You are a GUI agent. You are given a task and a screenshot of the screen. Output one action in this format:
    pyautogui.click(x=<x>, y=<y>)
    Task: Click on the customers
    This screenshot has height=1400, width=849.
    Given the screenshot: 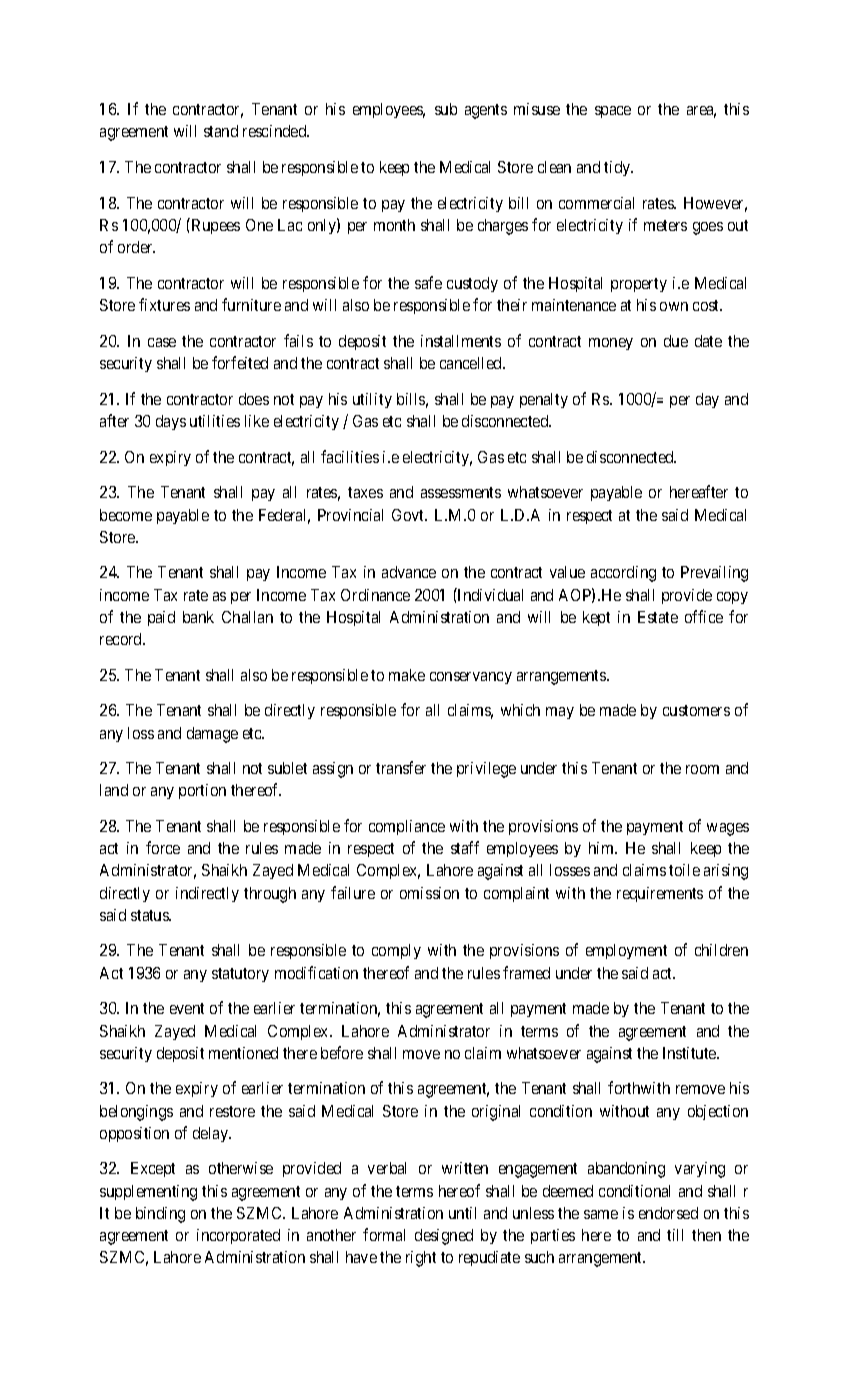 What is the action you would take?
    pyautogui.click(x=696, y=710)
